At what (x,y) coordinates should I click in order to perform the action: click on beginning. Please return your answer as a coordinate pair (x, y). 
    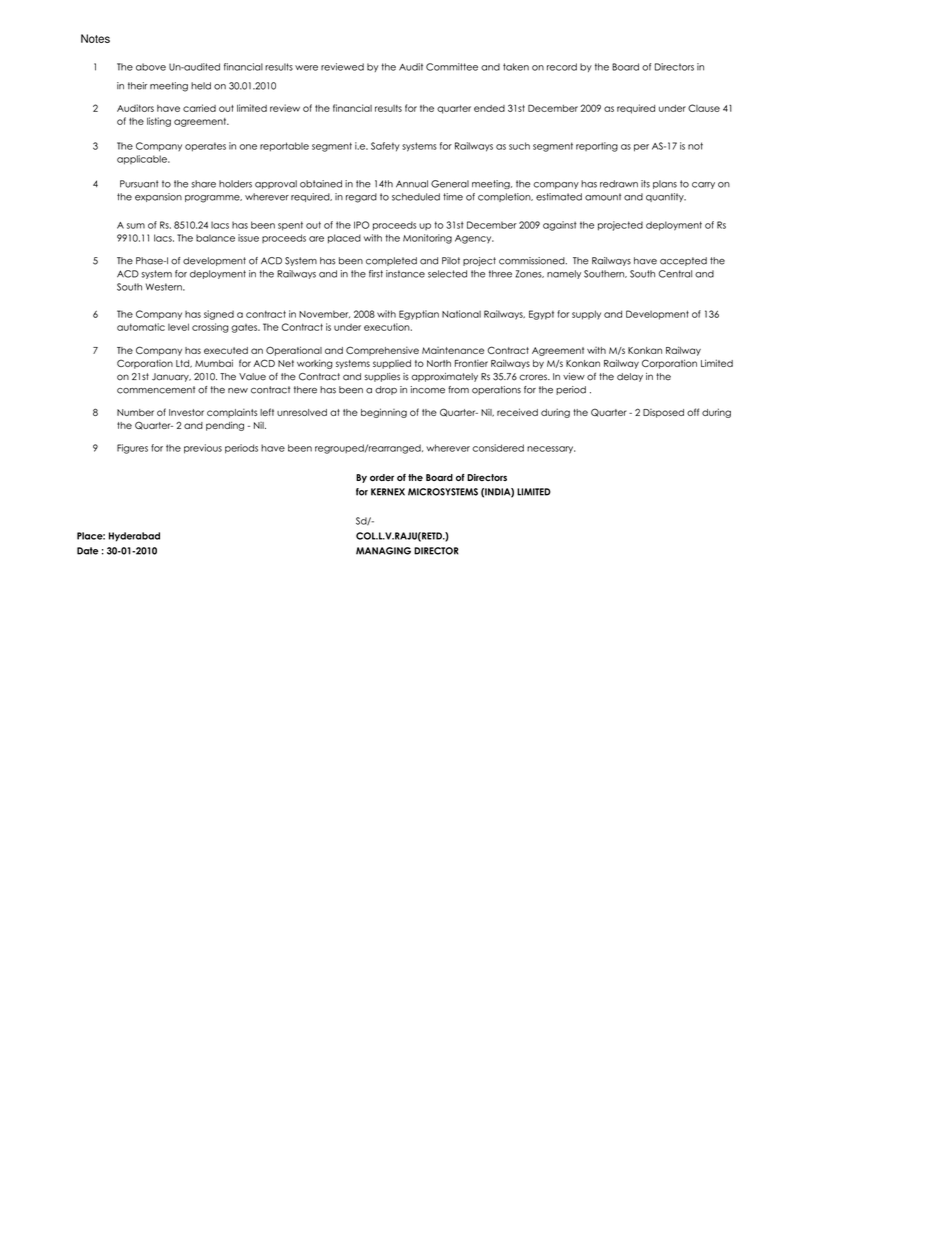
    Looking at the image, I should click on (384, 413).
